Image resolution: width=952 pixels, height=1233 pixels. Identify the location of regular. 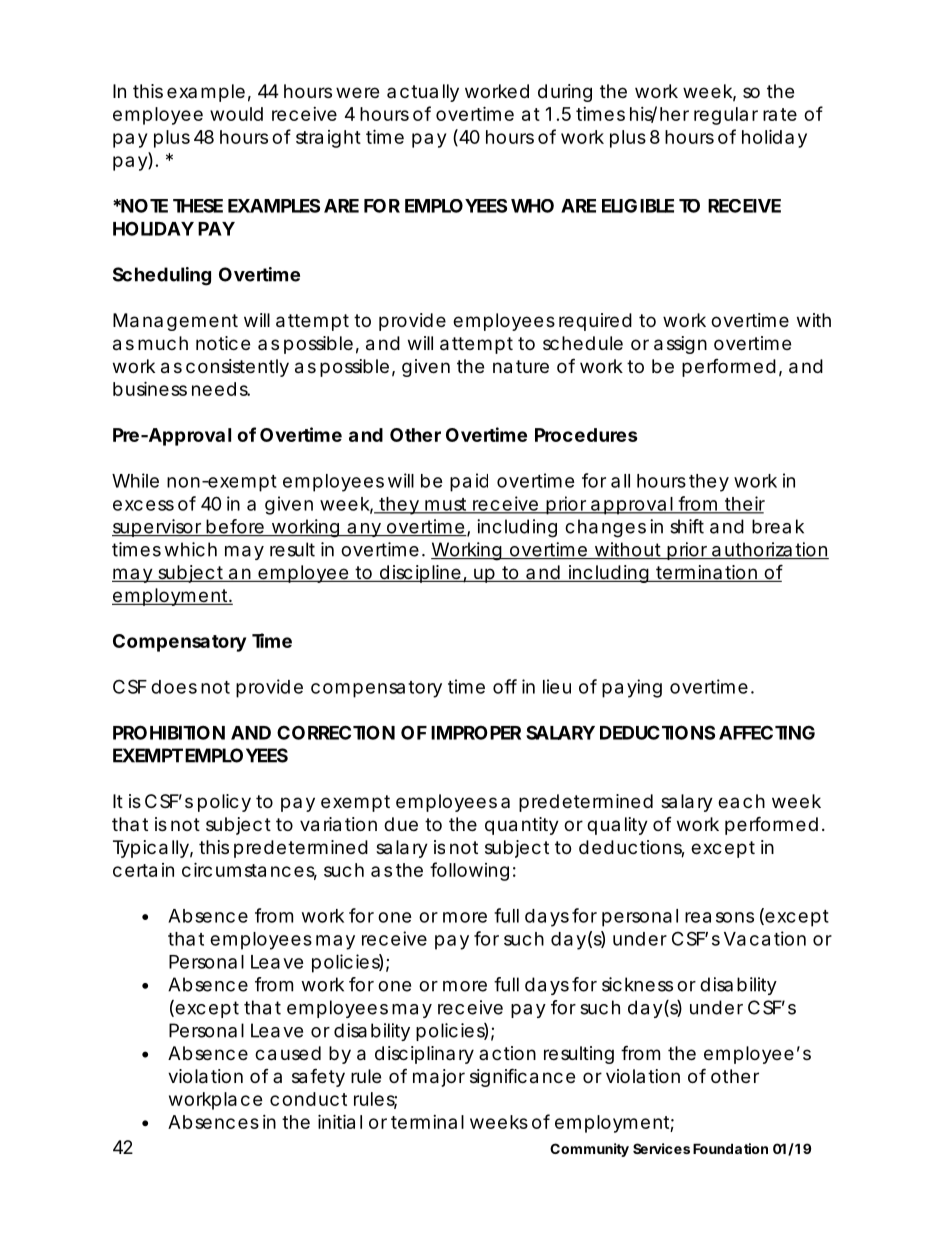
(726, 116).
